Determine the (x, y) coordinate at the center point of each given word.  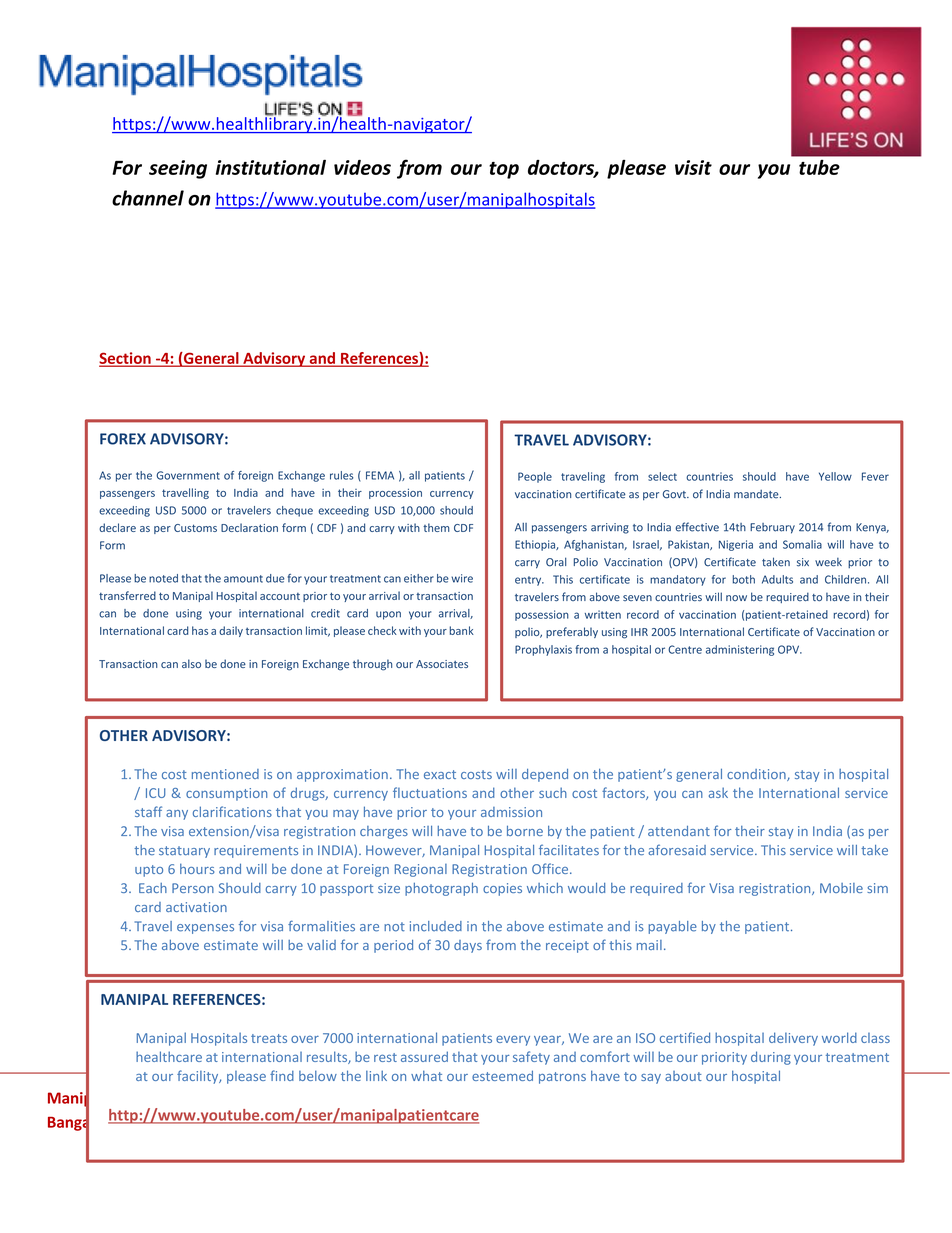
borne (525, 831)
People (535, 477)
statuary (184, 852)
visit (693, 167)
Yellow (835, 476)
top (504, 170)
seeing (178, 169)
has (200, 630)
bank (461, 630)
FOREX (123, 439)
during (771, 1058)
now (736, 598)
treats (269, 1038)
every (513, 1040)
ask (718, 792)
